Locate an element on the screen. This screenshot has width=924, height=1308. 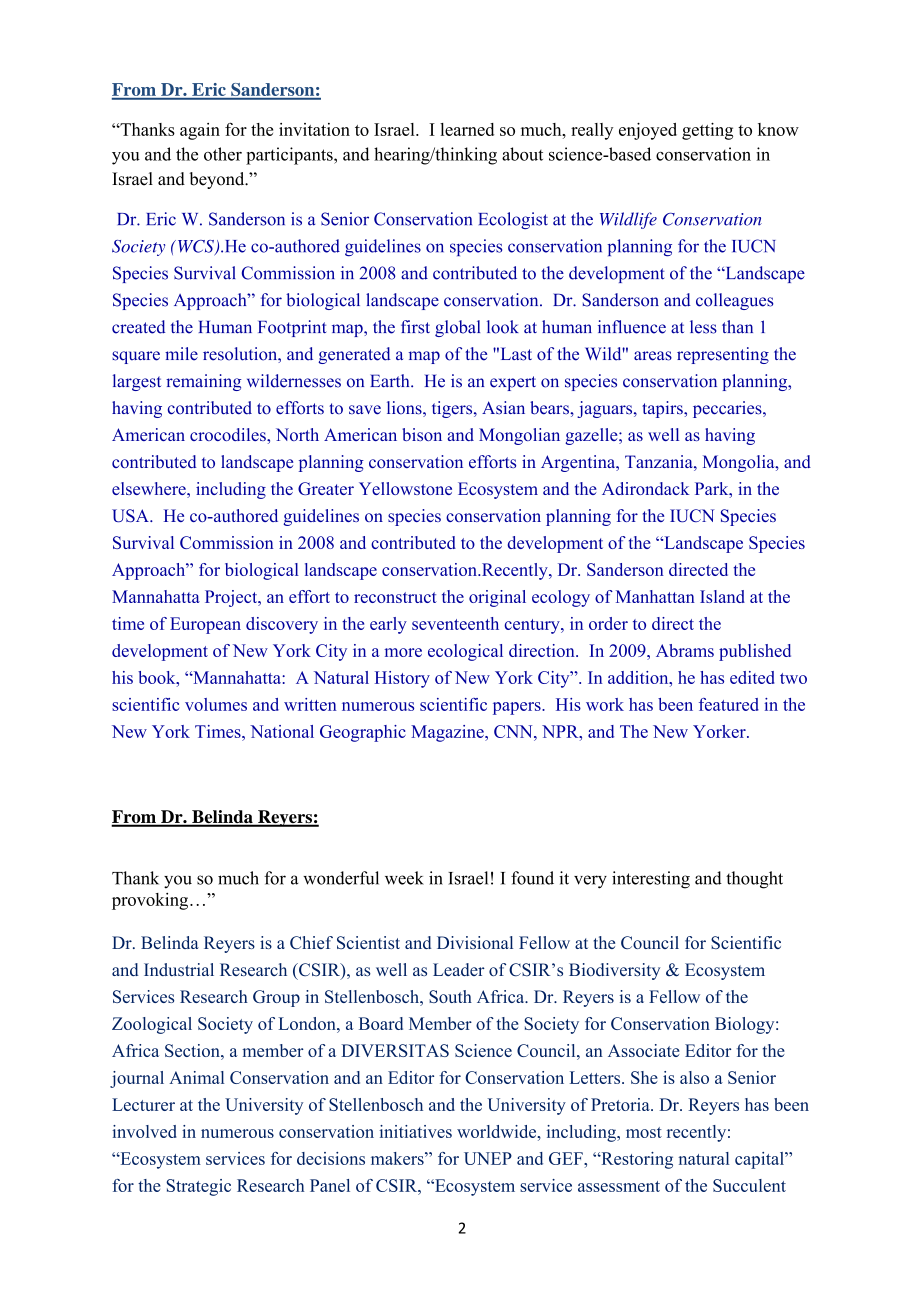
ecological is located at coordinates (465, 652).
